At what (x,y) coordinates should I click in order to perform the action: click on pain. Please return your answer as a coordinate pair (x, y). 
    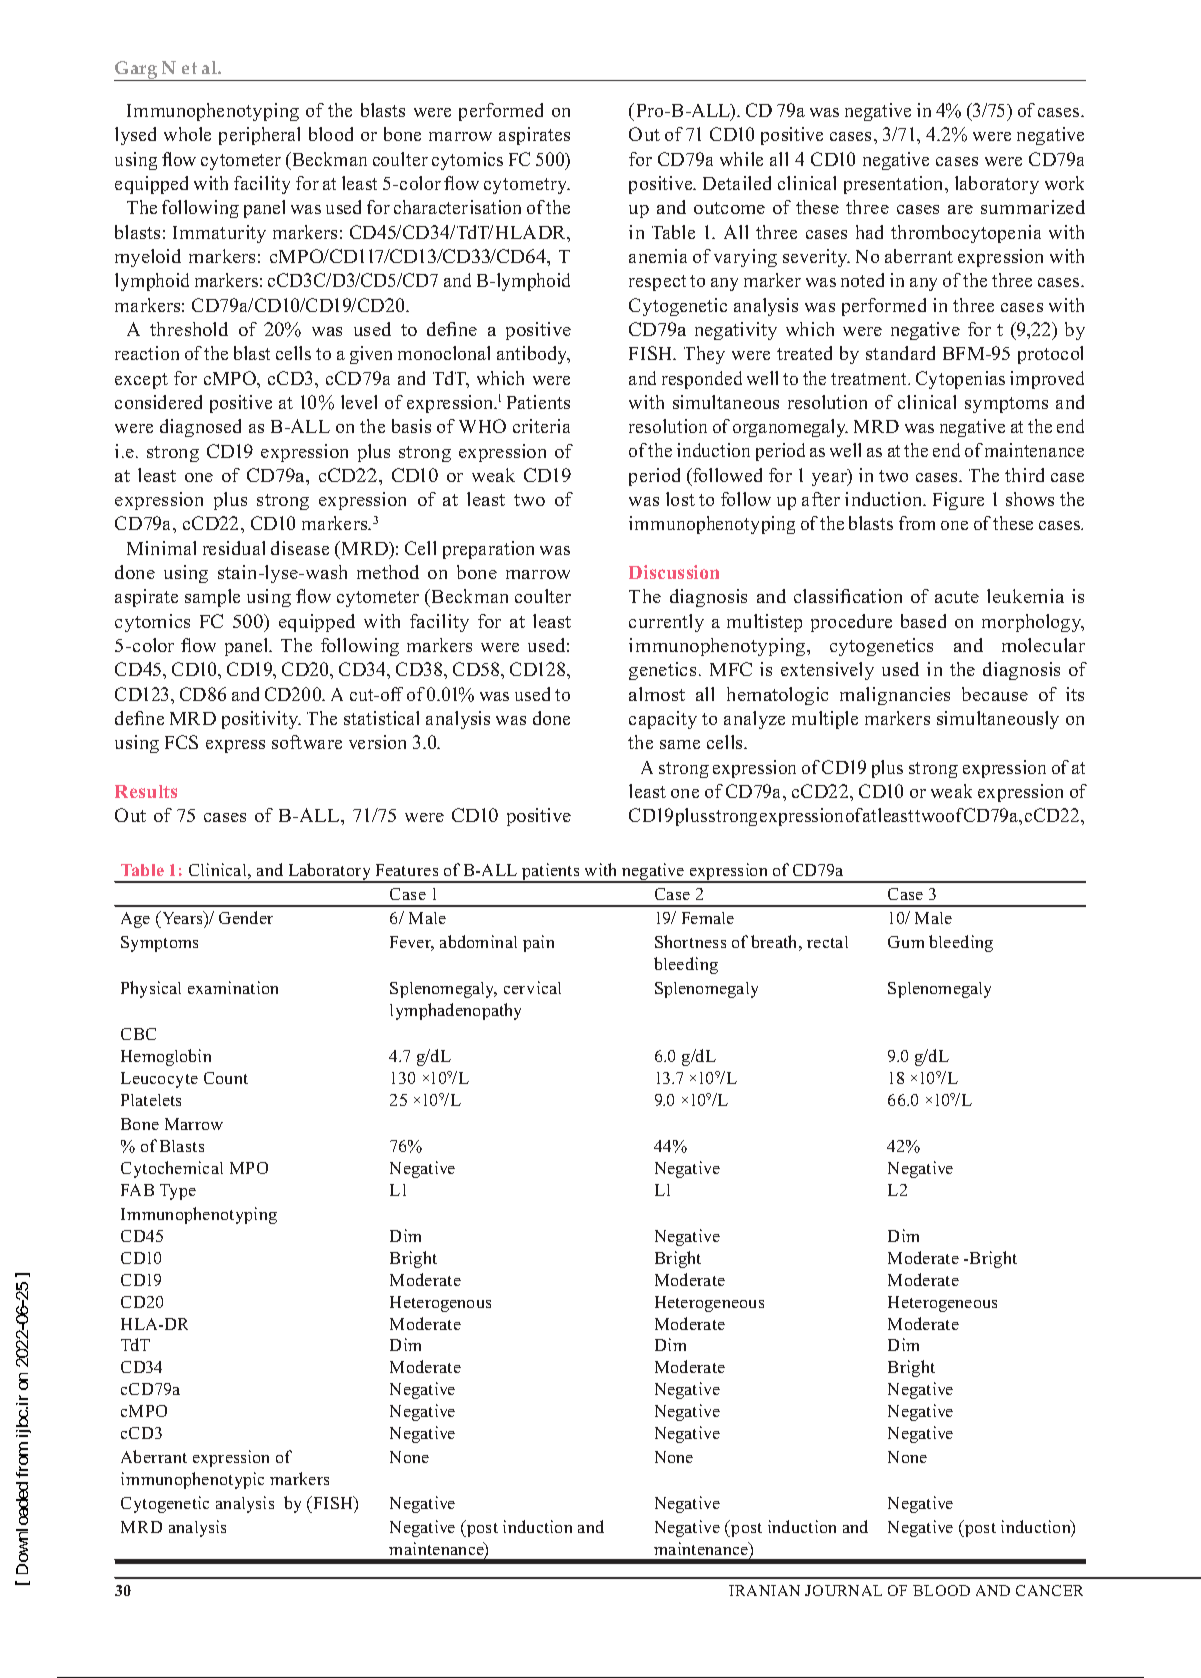
    Looking at the image, I should click on (538, 943).
